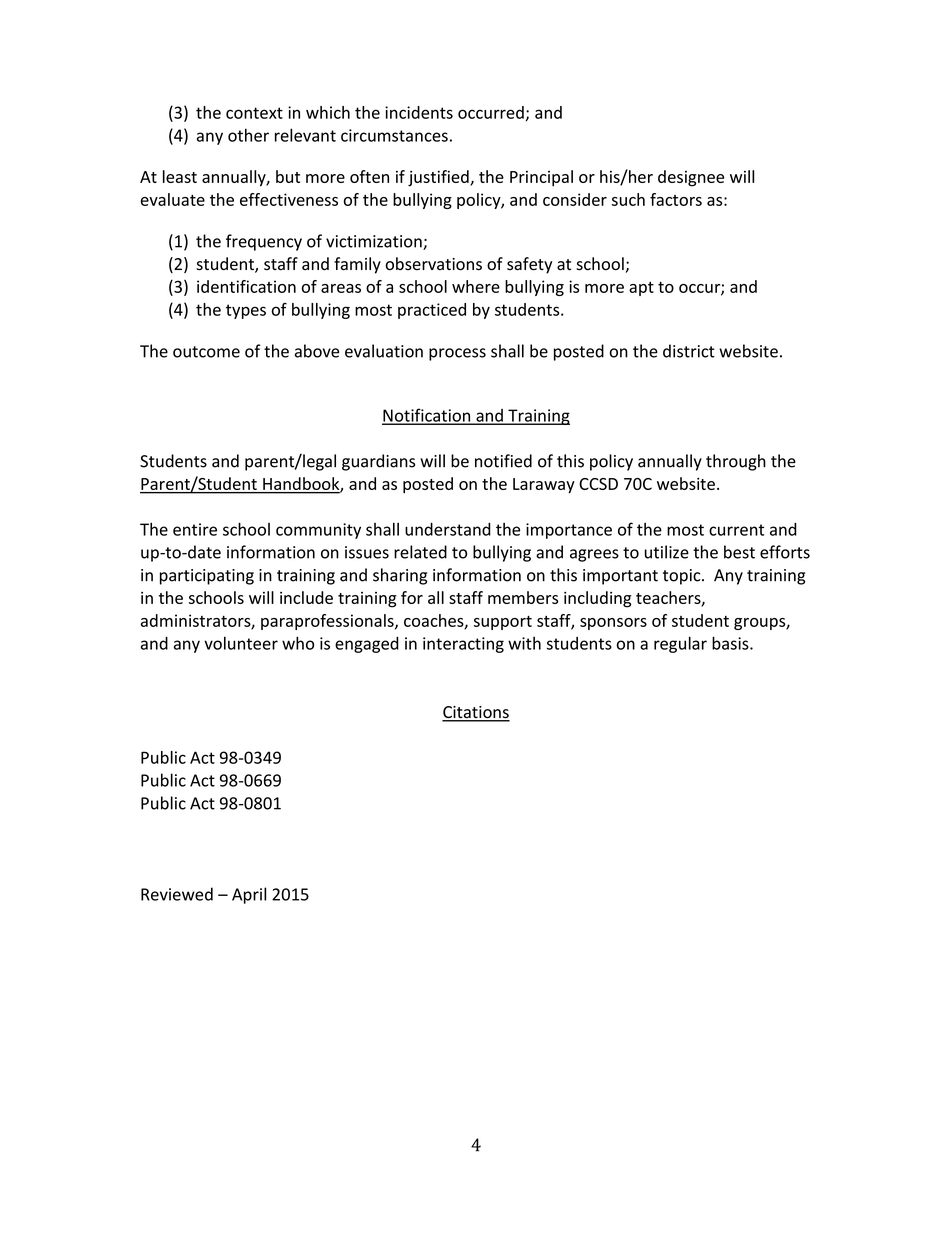 Image resolution: width=952 pixels, height=1233 pixels. Describe the element at coordinates (419, 112) in the document. I see `incidents` at that location.
